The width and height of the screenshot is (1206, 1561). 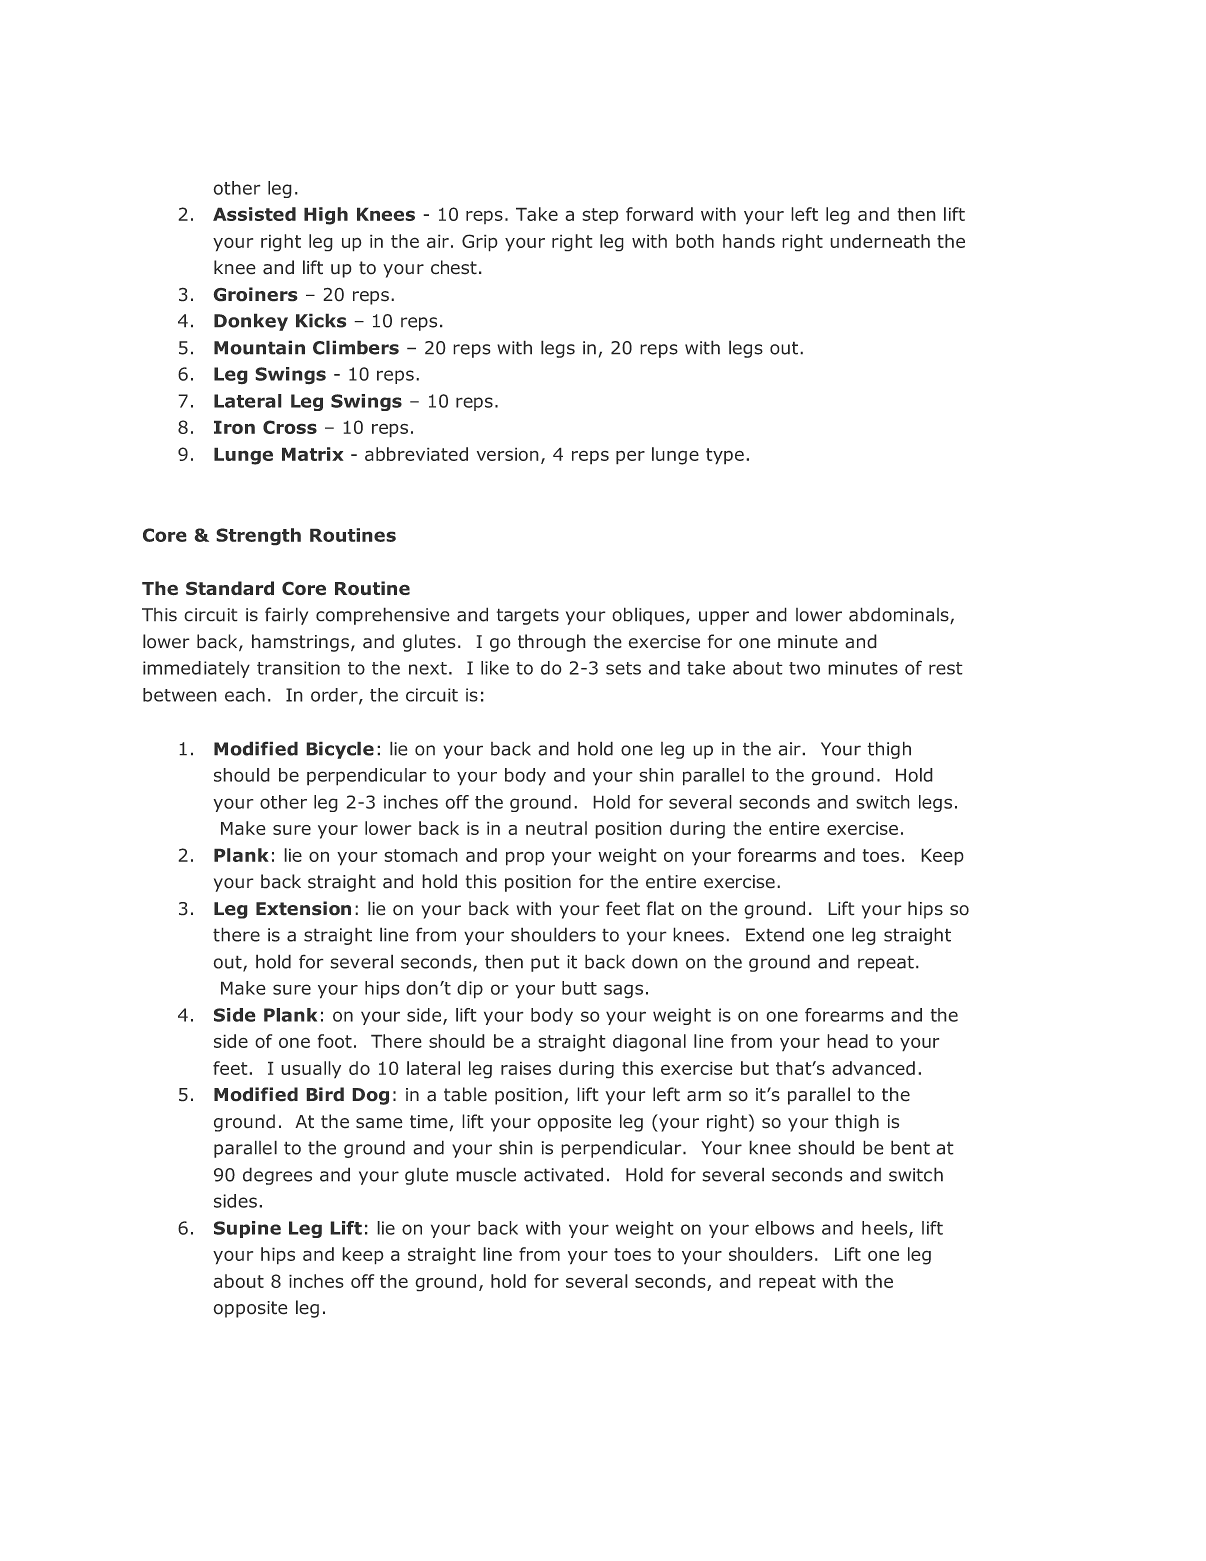 What do you see at coordinates (258, 537) in the screenshot?
I see `Strength` at bounding box center [258, 537].
